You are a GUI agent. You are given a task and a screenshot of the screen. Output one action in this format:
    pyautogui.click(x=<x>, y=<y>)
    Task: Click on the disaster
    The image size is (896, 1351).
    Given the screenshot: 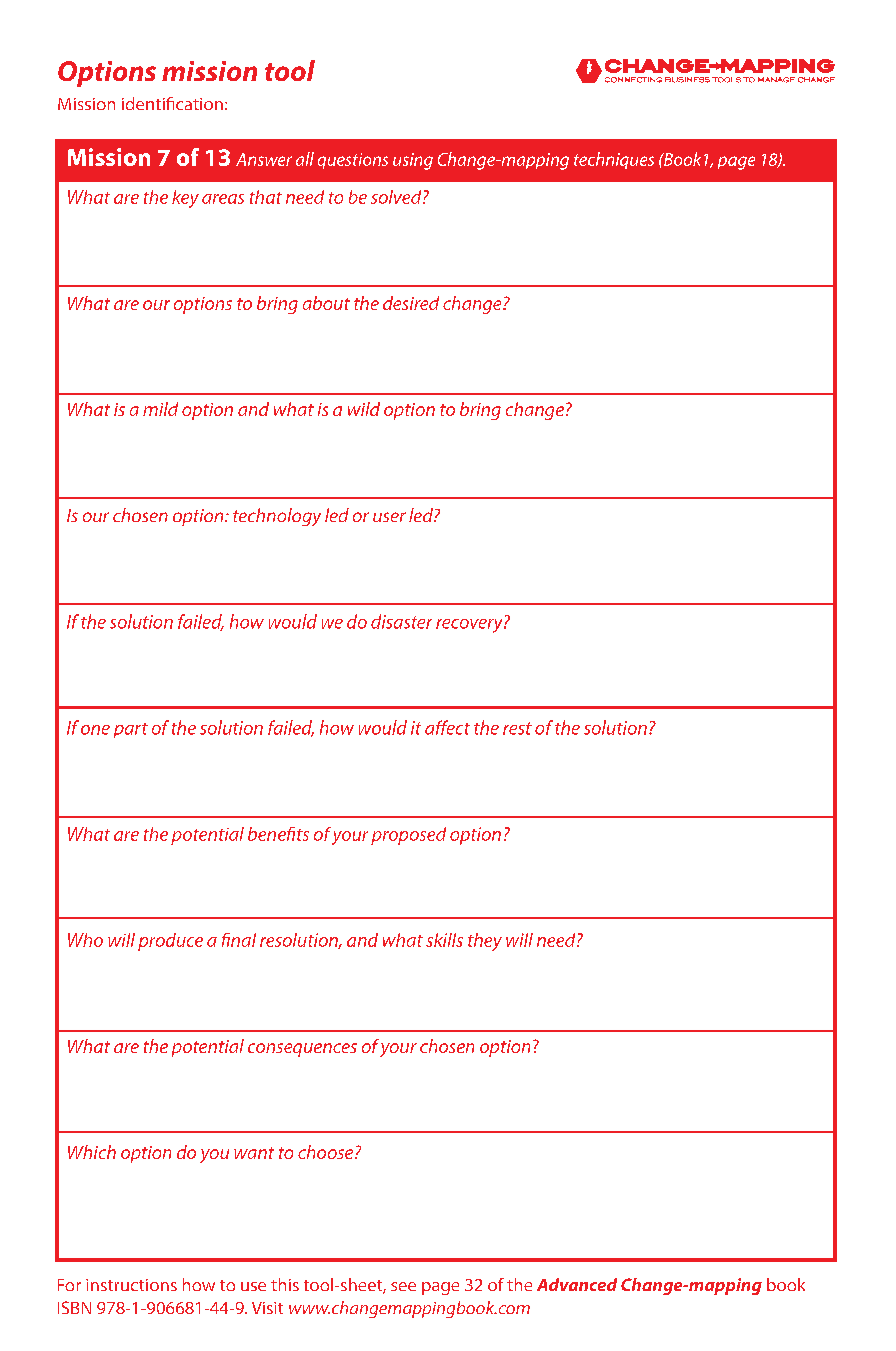 What is the action you would take?
    pyautogui.click(x=401, y=621)
